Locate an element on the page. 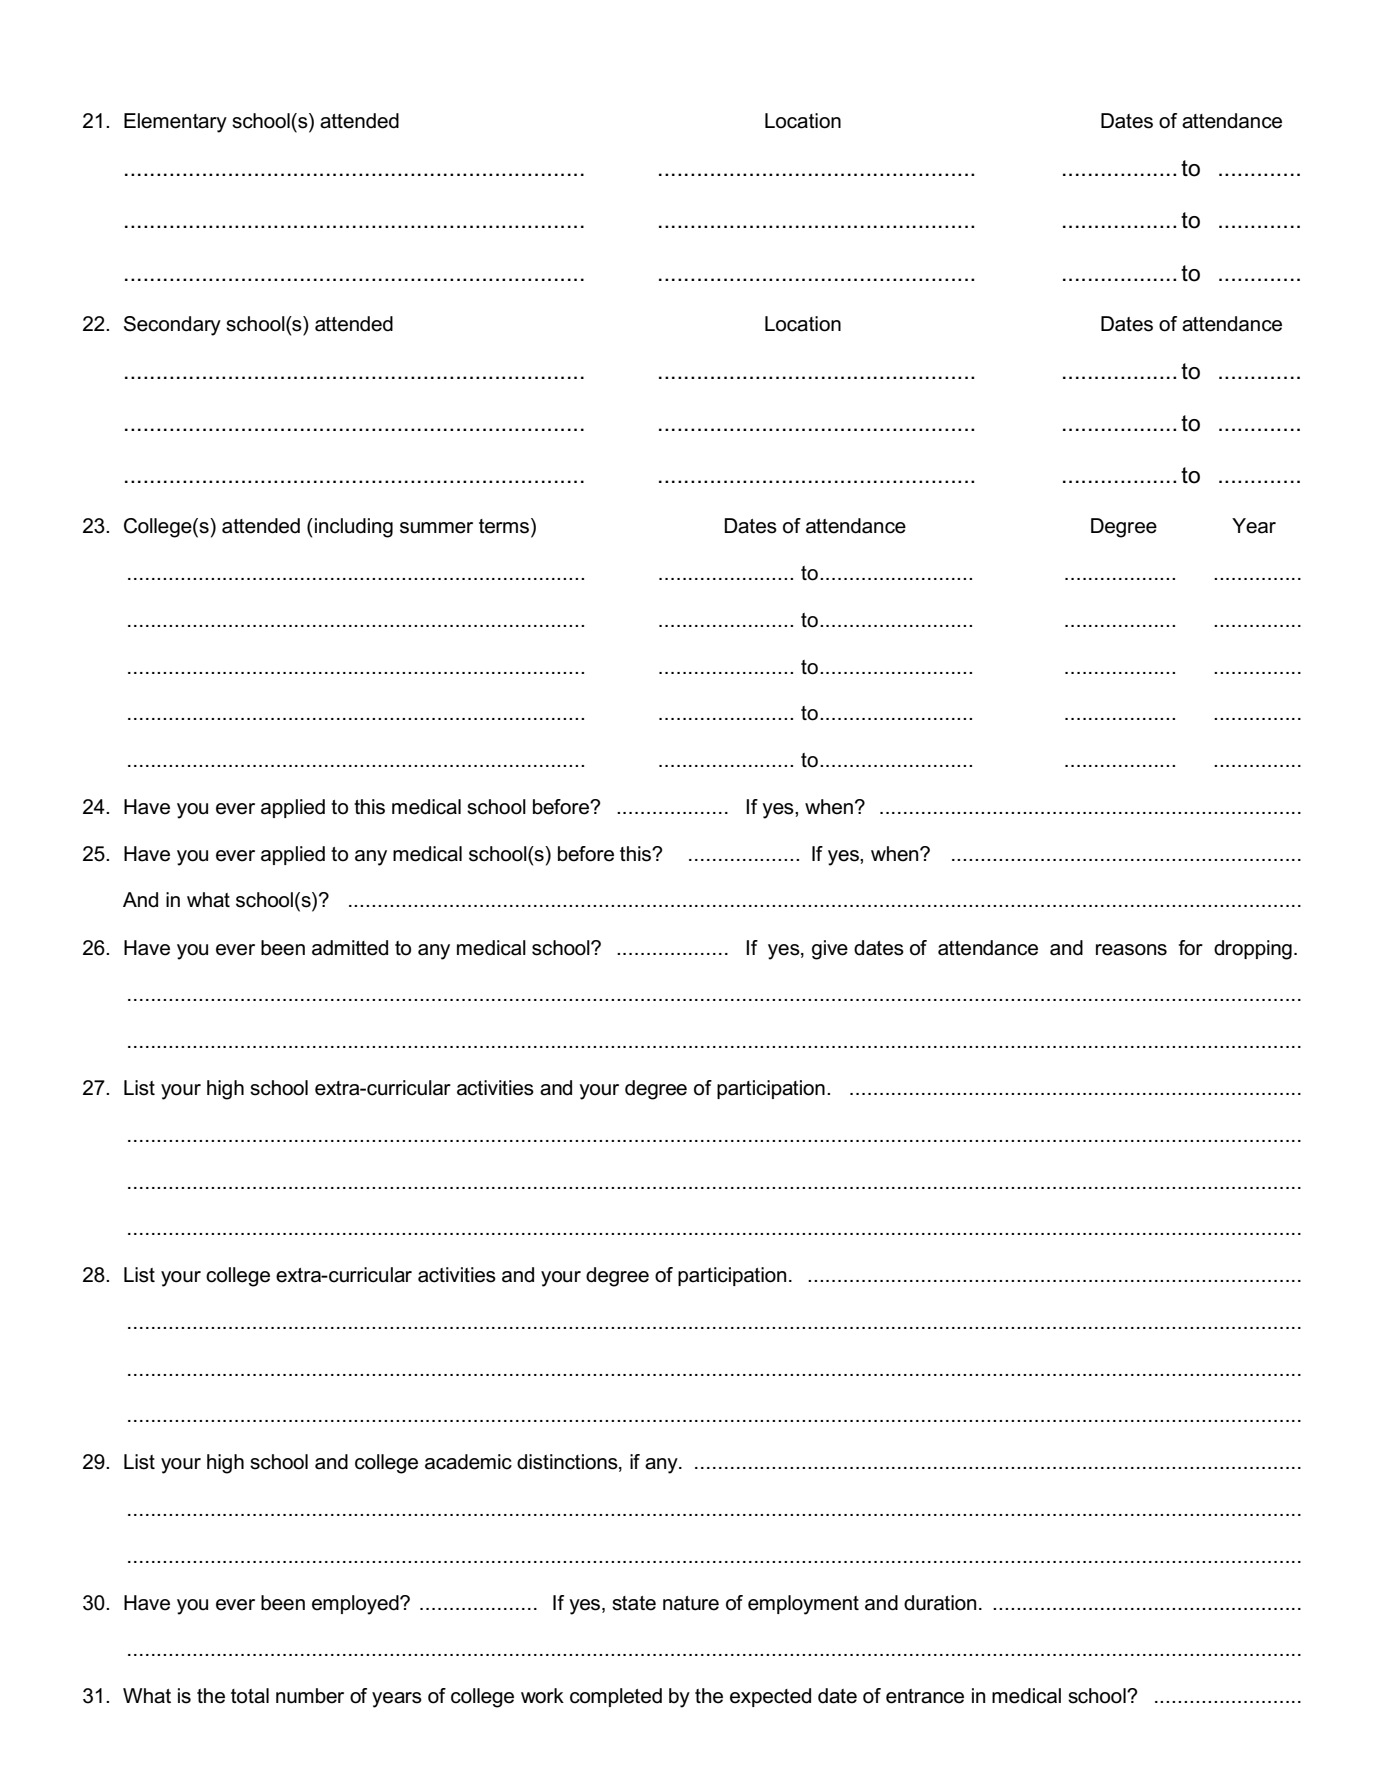  Elementary is located at coordinates (175, 123).
